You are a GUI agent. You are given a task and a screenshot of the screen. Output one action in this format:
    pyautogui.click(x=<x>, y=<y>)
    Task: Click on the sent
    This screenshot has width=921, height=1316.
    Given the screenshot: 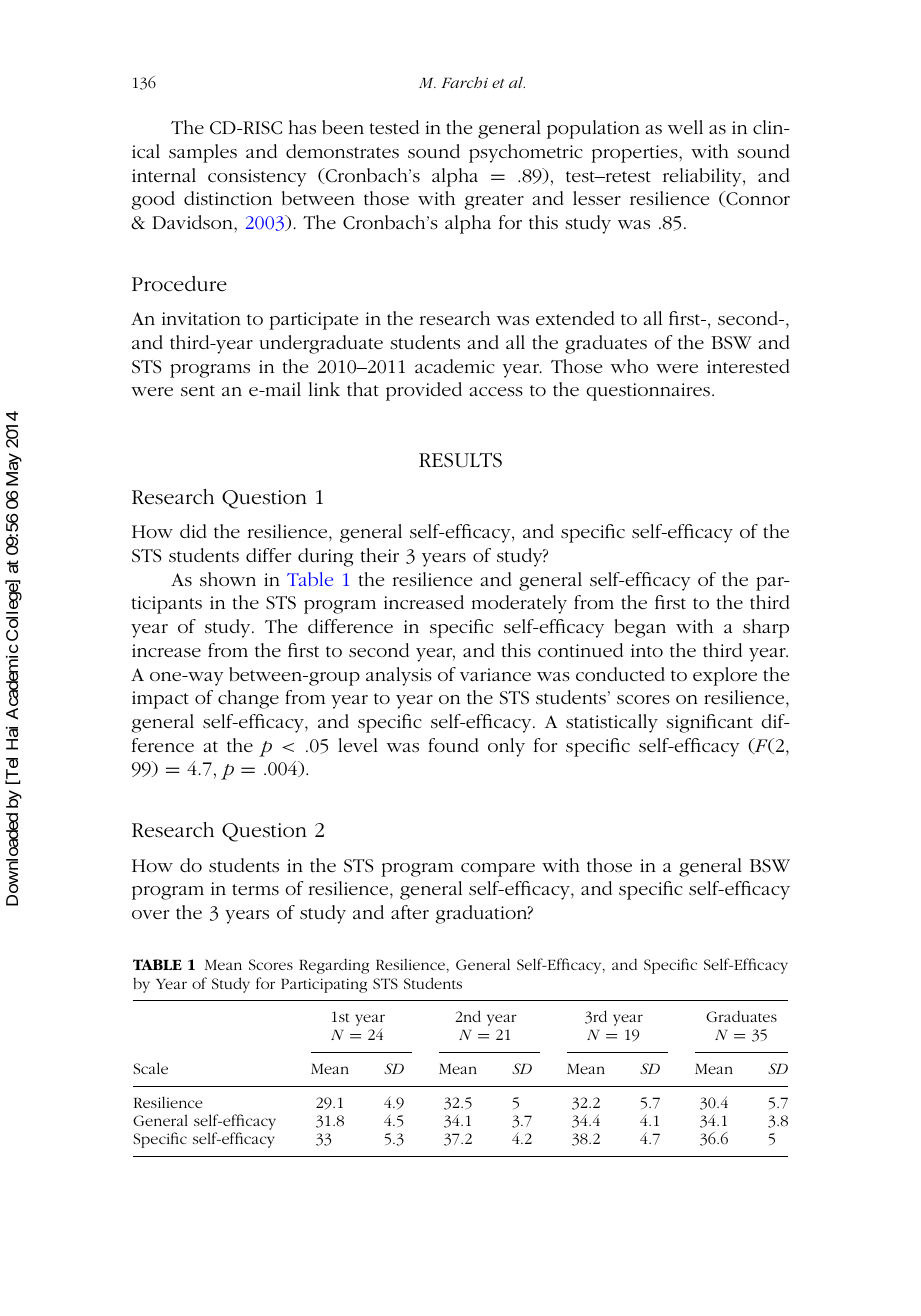 What is the action you would take?
    pyautogui.click(x=198, y=391)
